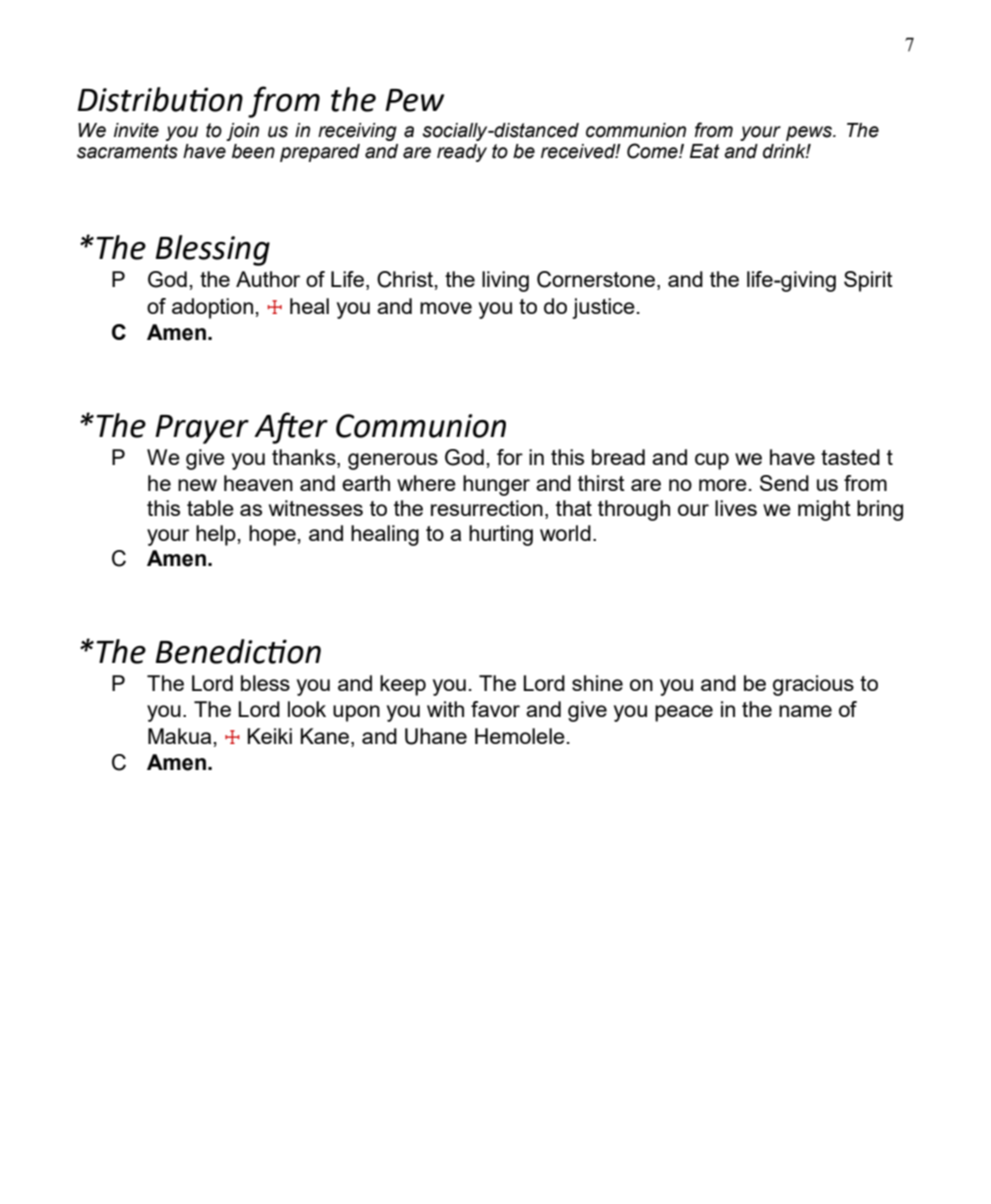  What do you see at coordinates (307, 709) in the screenshot?
I see `look` at bounding box center [307, 709].
